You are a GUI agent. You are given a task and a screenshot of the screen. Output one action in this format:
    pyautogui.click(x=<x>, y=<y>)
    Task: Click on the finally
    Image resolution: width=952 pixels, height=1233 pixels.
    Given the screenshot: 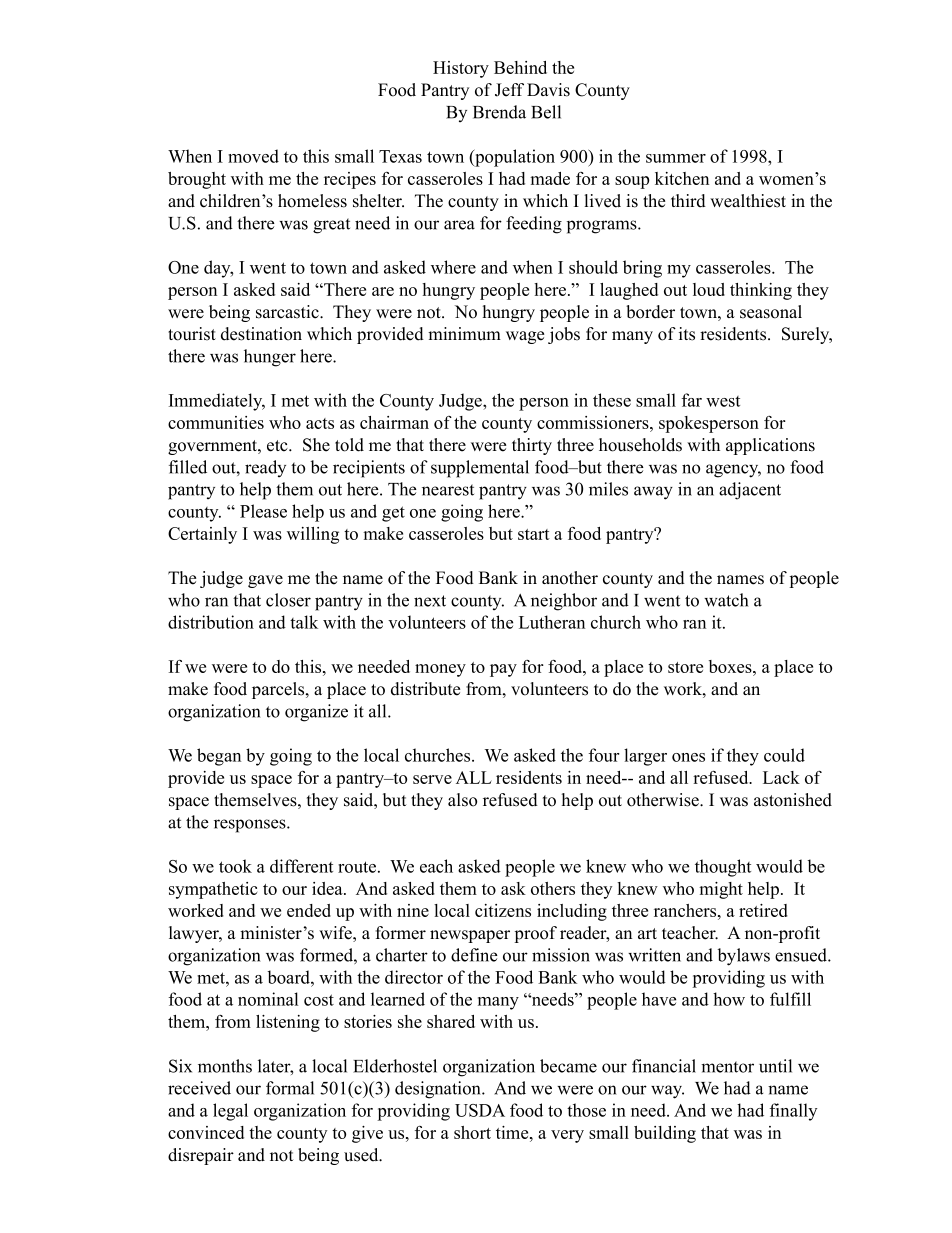 What is the action you would take?
    pyautogui.click(x=793, y=1112)
